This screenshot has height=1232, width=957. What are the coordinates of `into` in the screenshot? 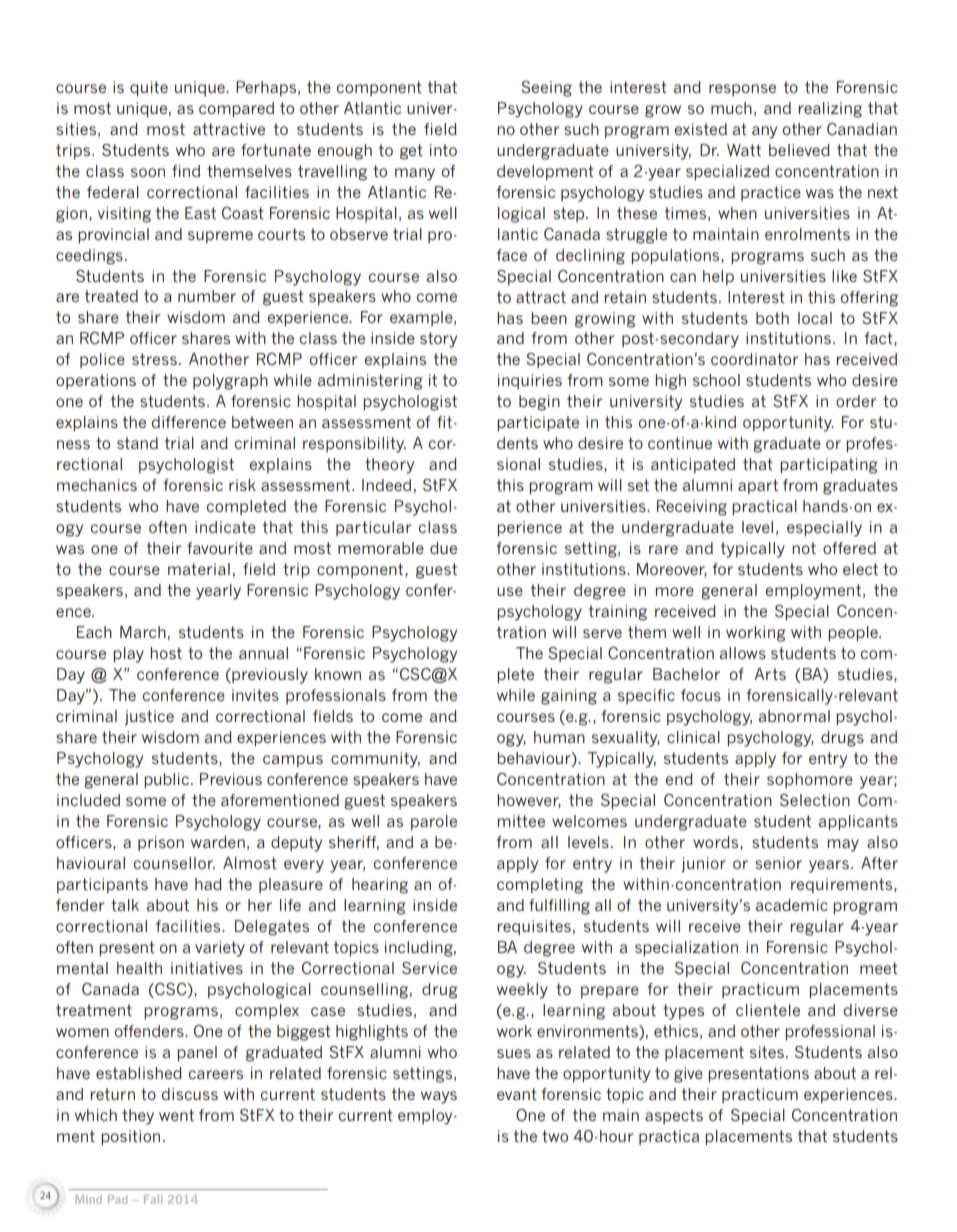 It's located at (443, 150).
